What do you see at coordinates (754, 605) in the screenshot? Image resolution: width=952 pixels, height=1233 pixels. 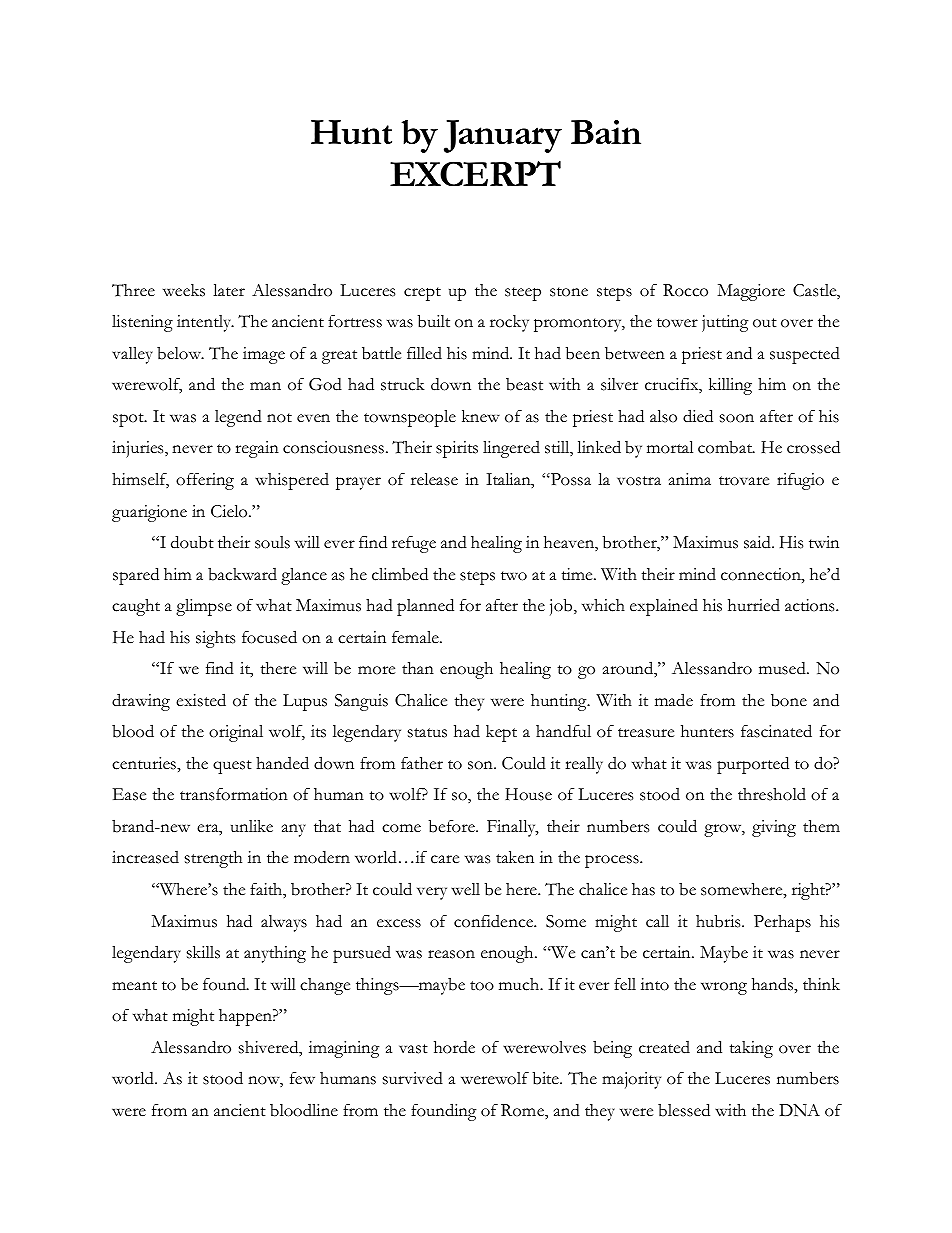 I see `hurried` at bounding box center [754, 605].
